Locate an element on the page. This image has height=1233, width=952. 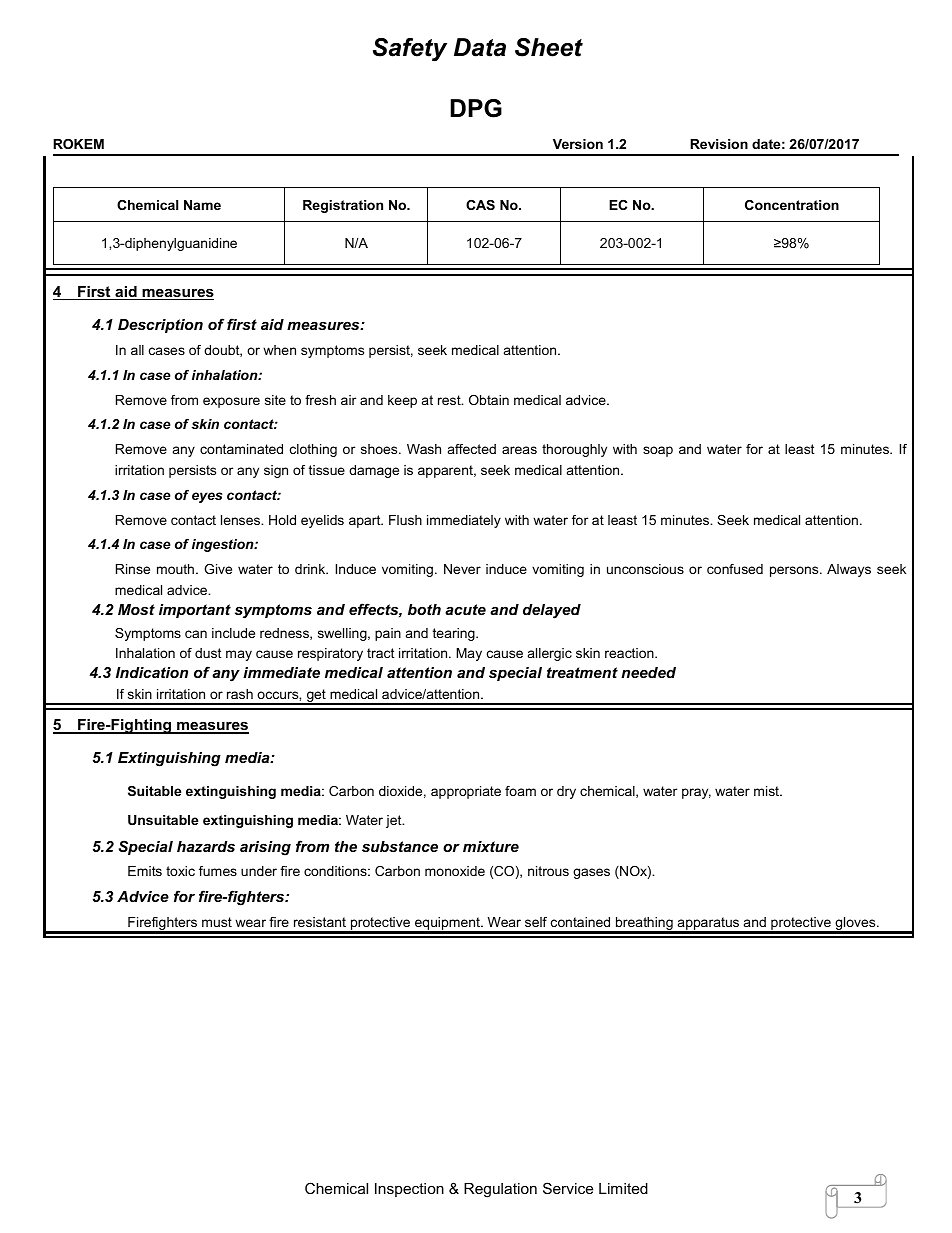
Obtain is located at coordinates (489, 400).
